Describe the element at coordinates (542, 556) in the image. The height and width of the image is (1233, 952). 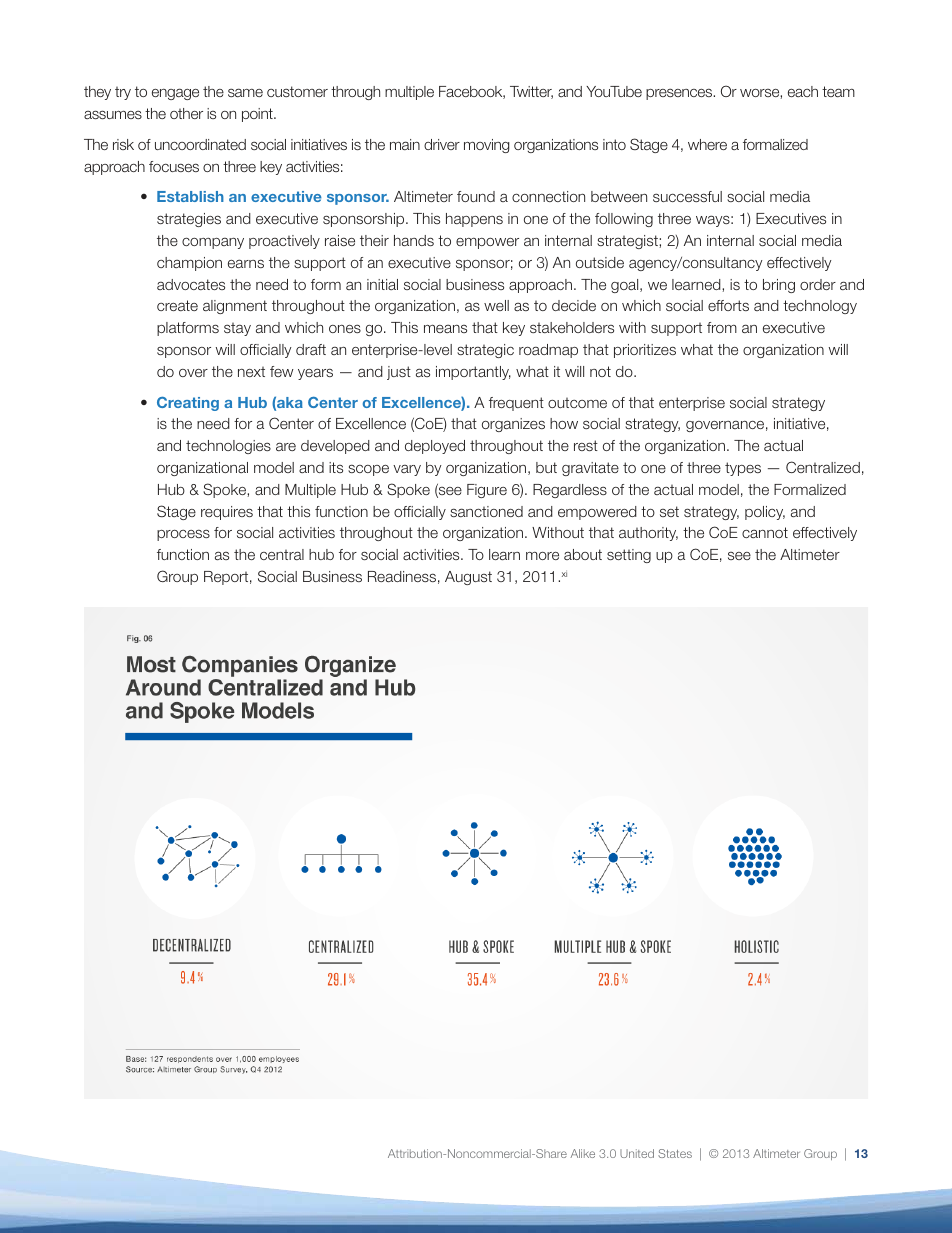
I see `more` at that location.
